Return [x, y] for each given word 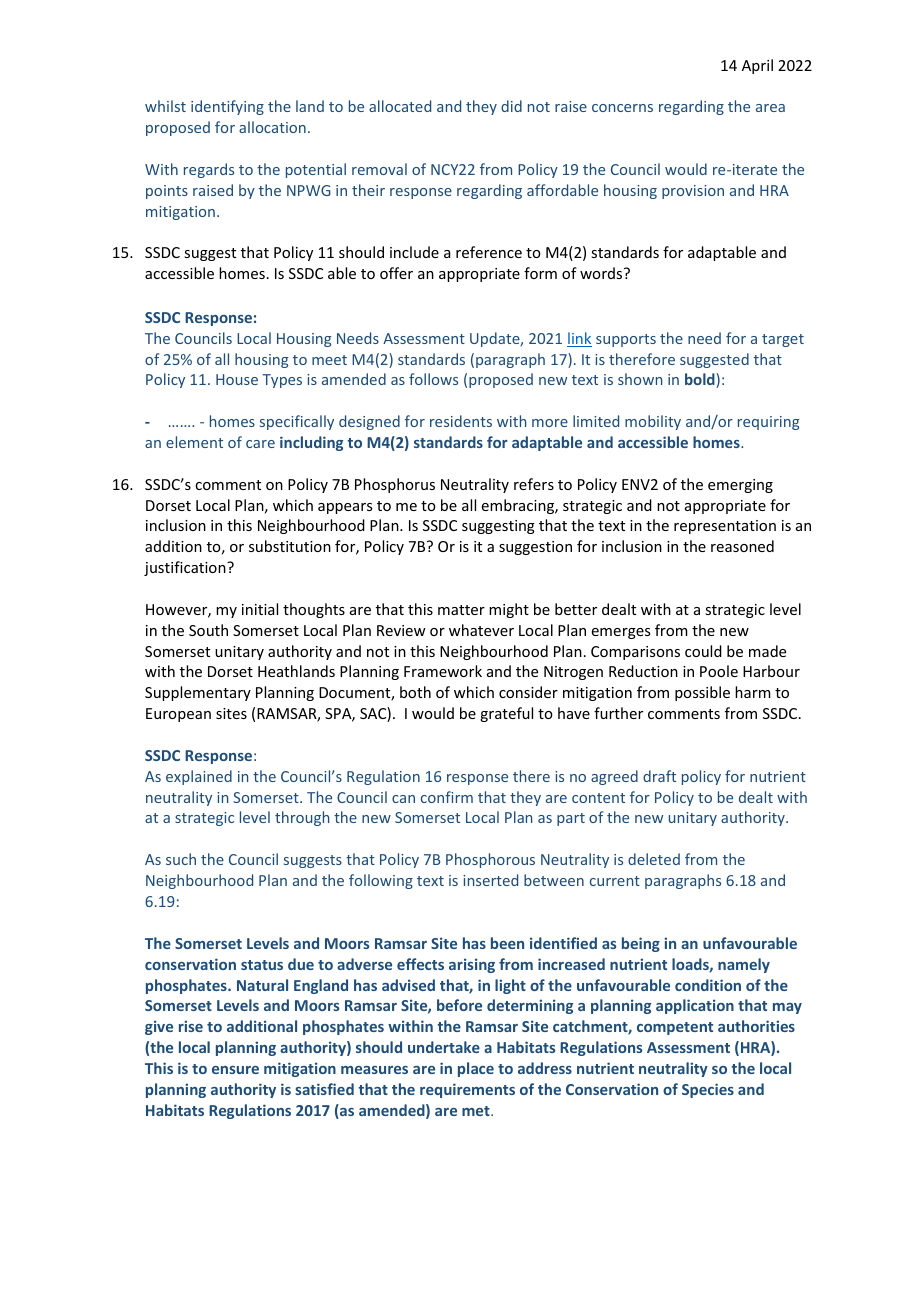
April [757, 66]
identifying [227, 107]
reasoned [742, 546]
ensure [235, 1070]
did [511, 106]
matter [461, 610]
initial [260, 609]
